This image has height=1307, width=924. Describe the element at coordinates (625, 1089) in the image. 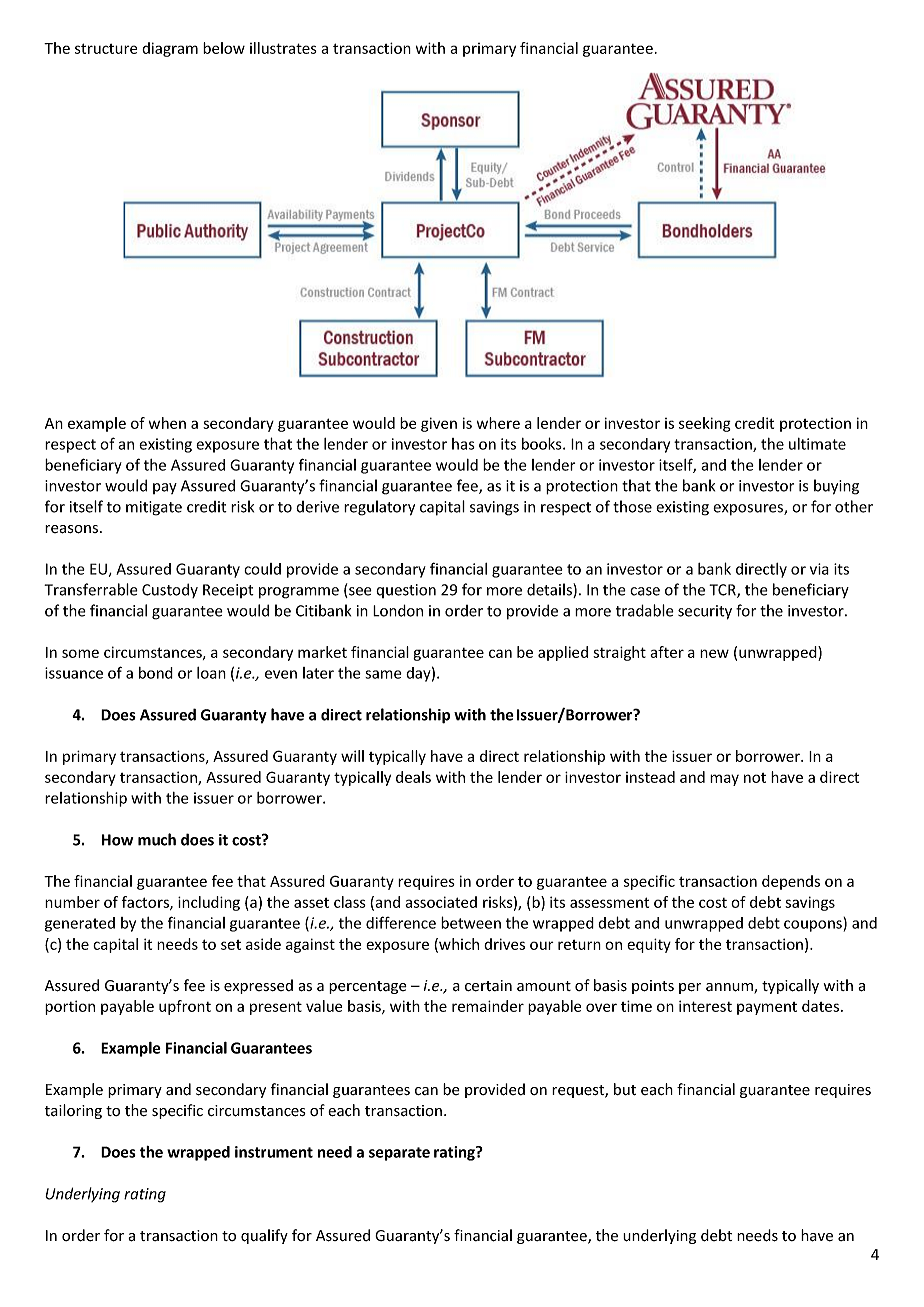

I see `but` at that location.
